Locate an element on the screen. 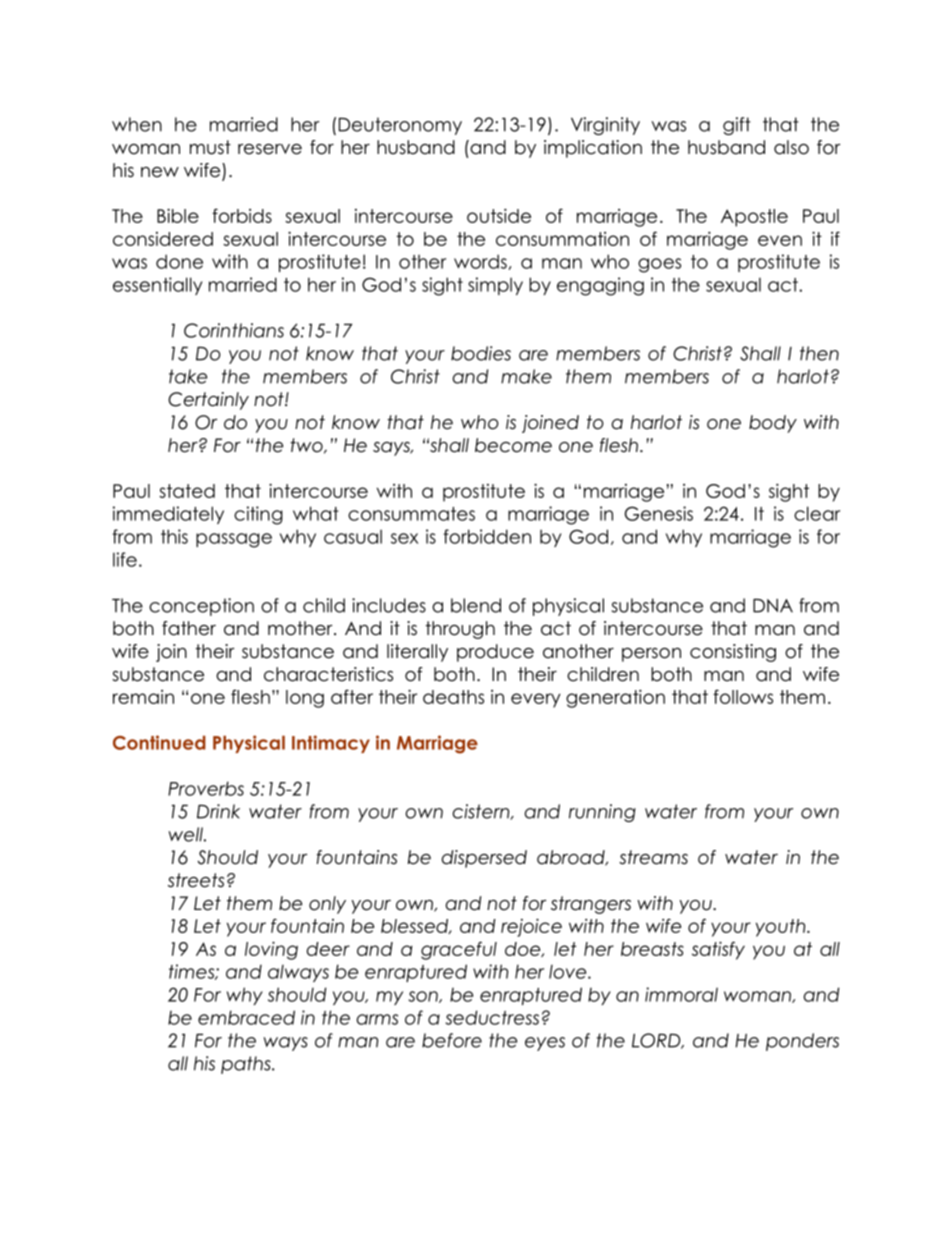 The width and height of the screenshot is (952, 1233). Corinthians is located at coordinates (234, 330).
